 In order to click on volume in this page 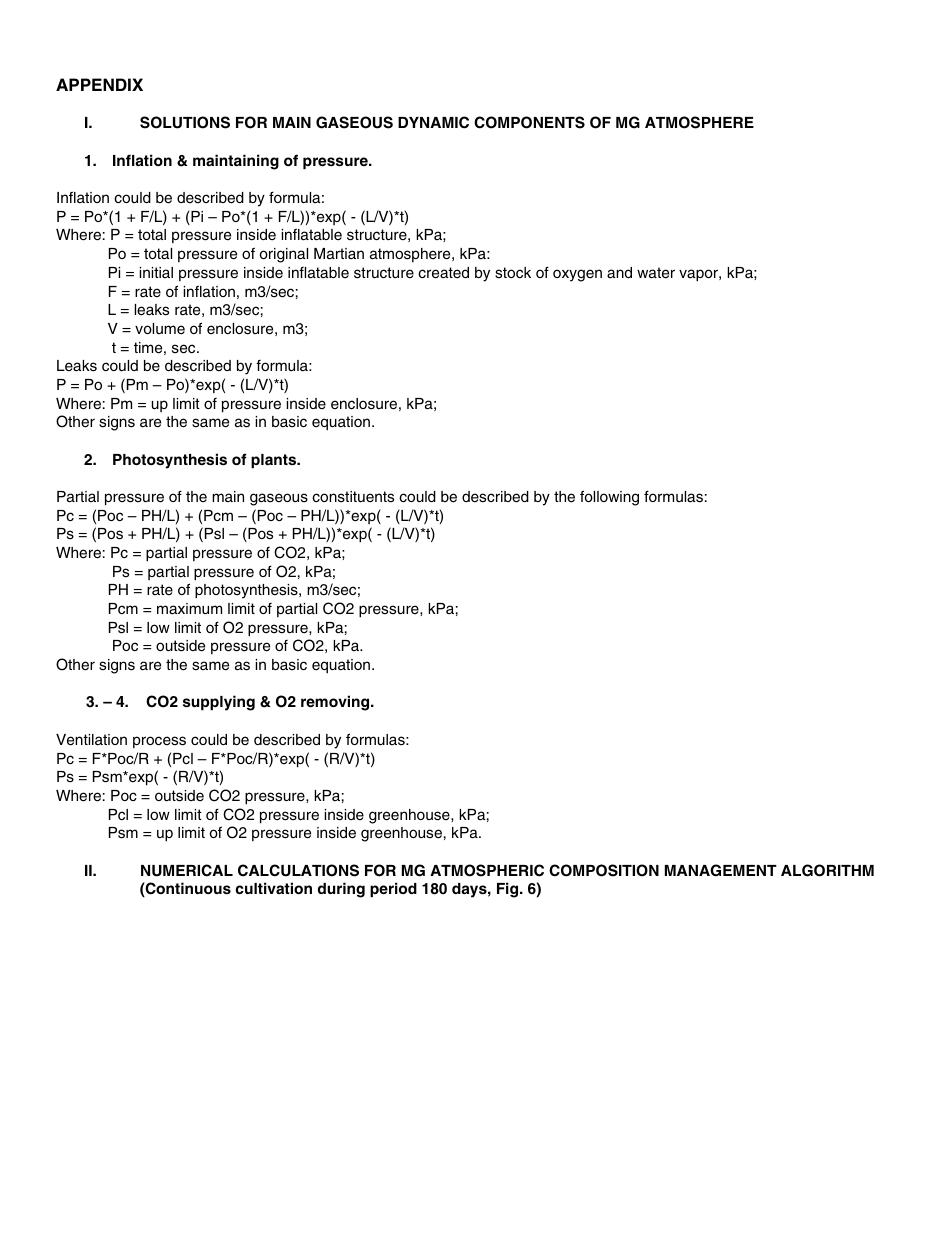, I will do `click(160, 329)`.
